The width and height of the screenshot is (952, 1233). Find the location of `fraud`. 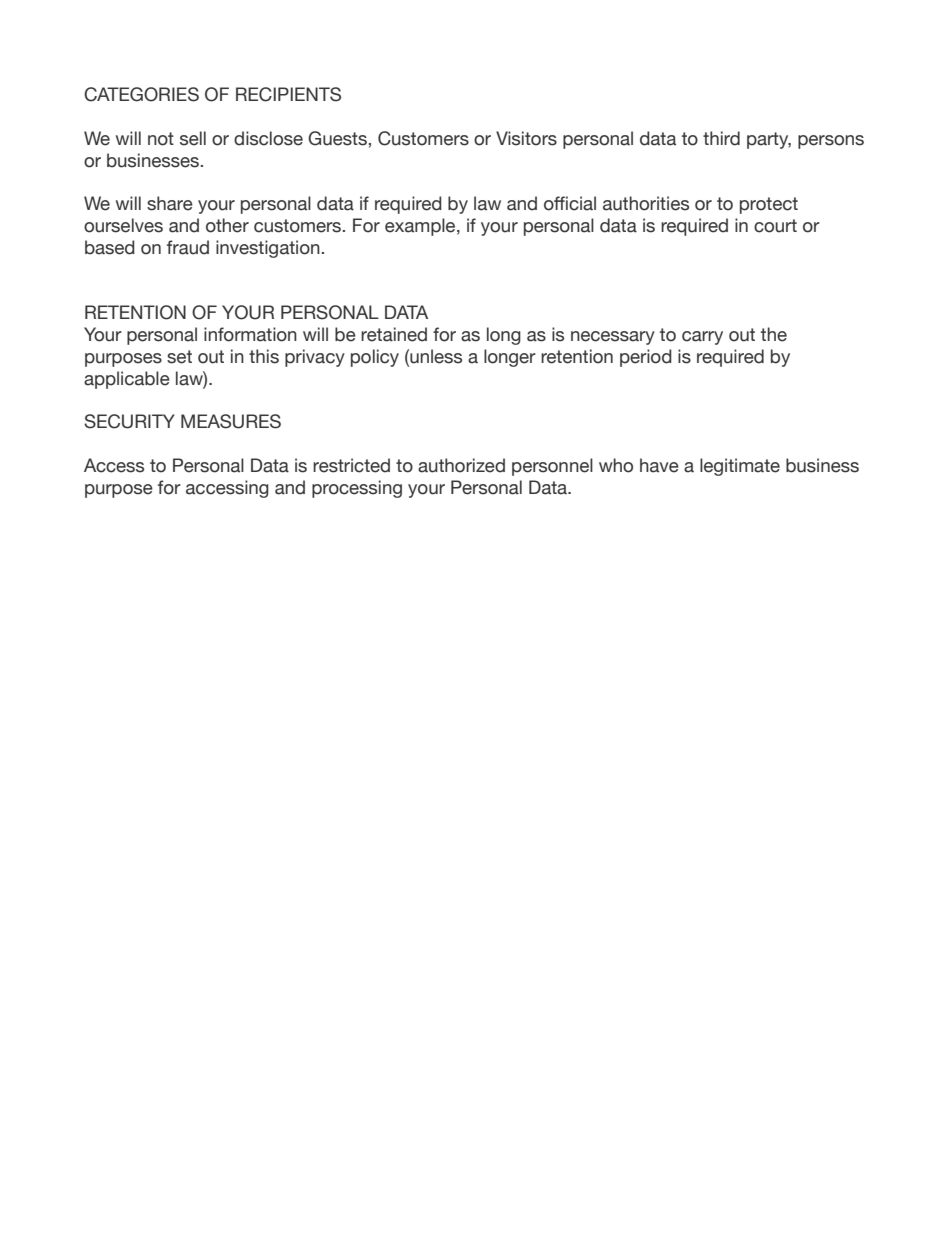

fraud is located at coordinates (188, 247).
